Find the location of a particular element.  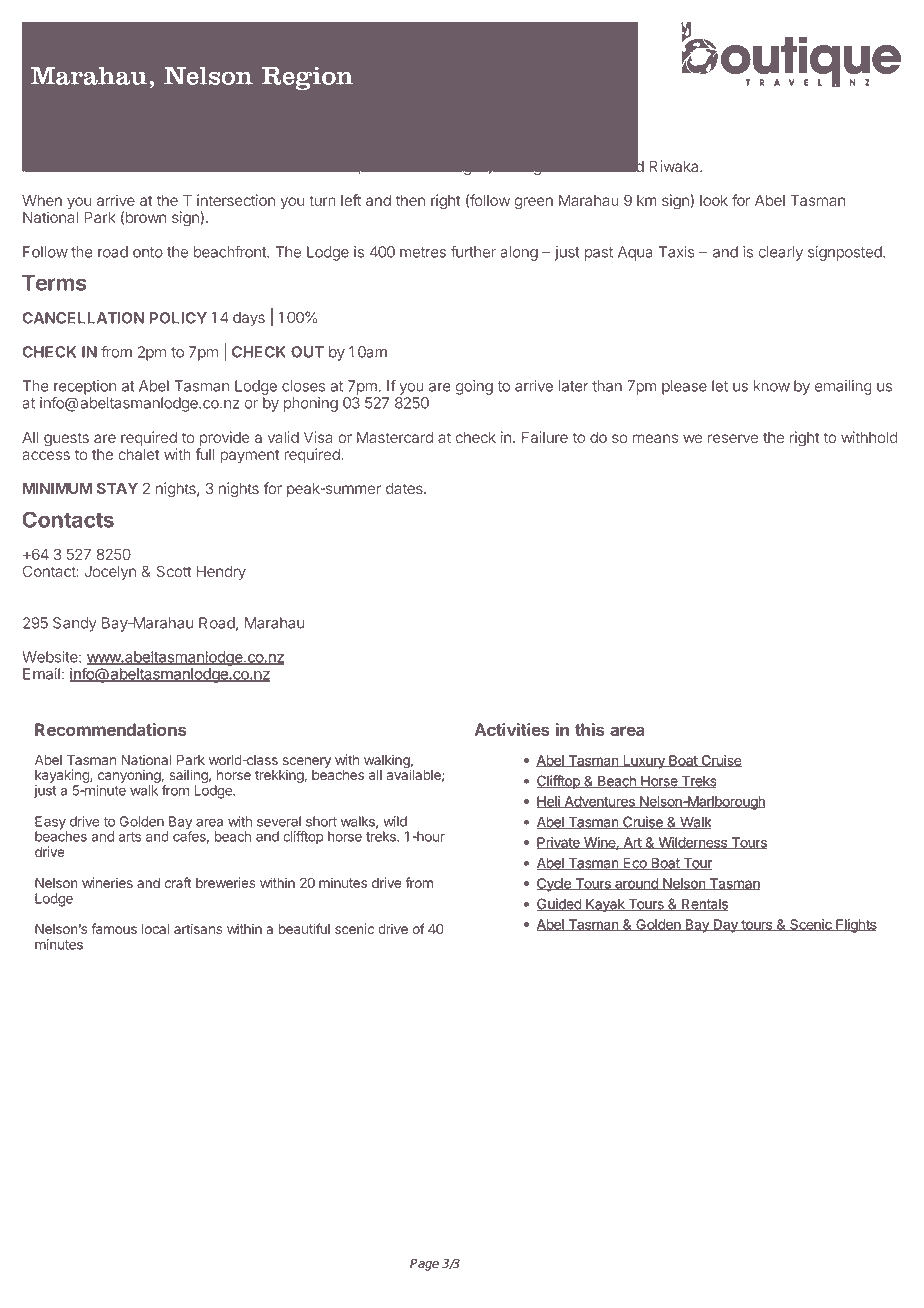

reception is located at coordinates (85, 388).
